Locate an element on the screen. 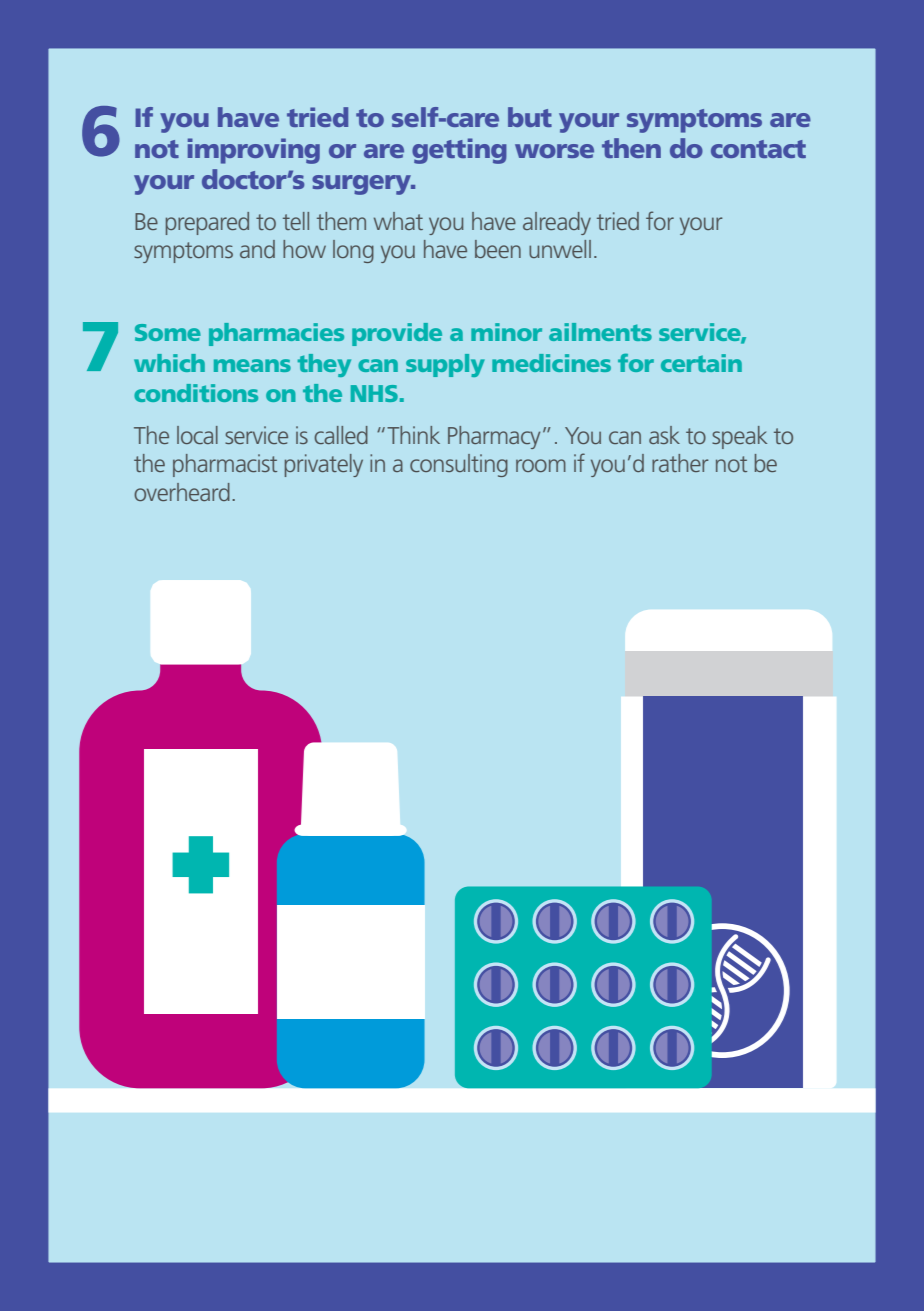 Image resolution: width=924 pixels, height=1311 pixels. already is located at coordinates (557, 223).
